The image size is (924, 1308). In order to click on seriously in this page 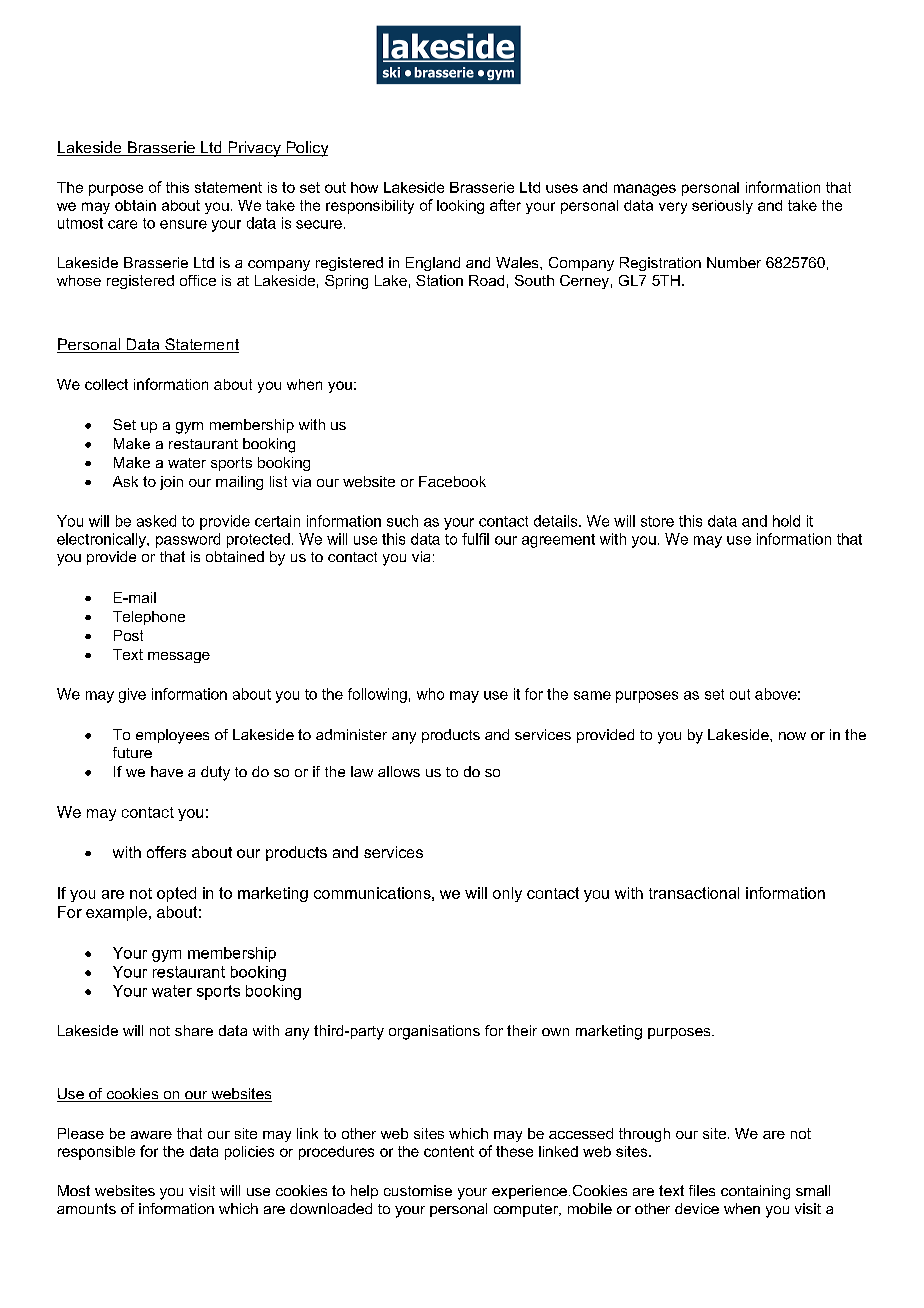, I will do `click(722, 207)`.
